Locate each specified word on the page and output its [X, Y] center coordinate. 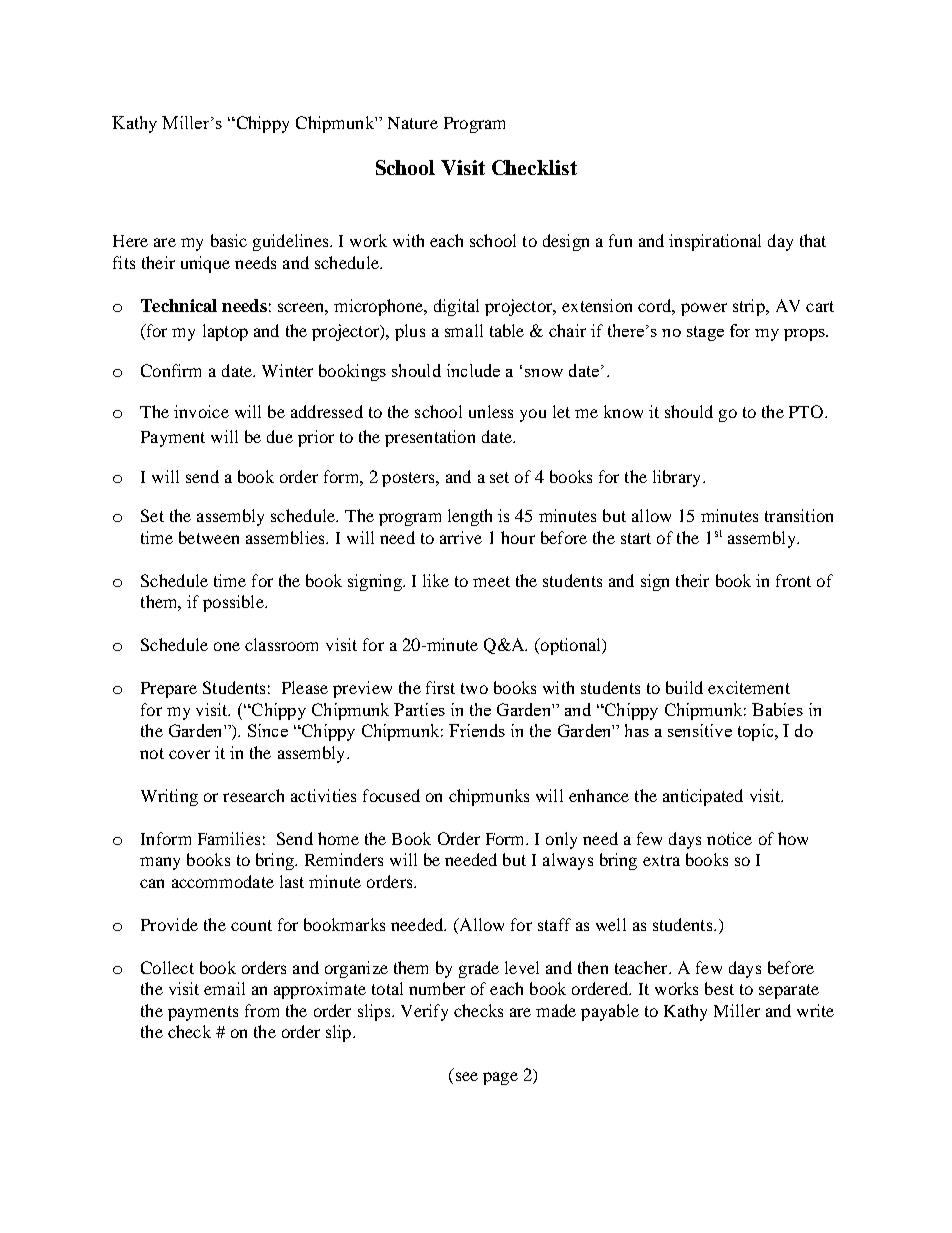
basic [229, 240]
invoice [201, 411]
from [262, 1010]
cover [189, 754]
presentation [430, 438]
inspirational [715, 242]
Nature [413, 123]
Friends [477, 730]
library [678, 478]
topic [757, 732]
